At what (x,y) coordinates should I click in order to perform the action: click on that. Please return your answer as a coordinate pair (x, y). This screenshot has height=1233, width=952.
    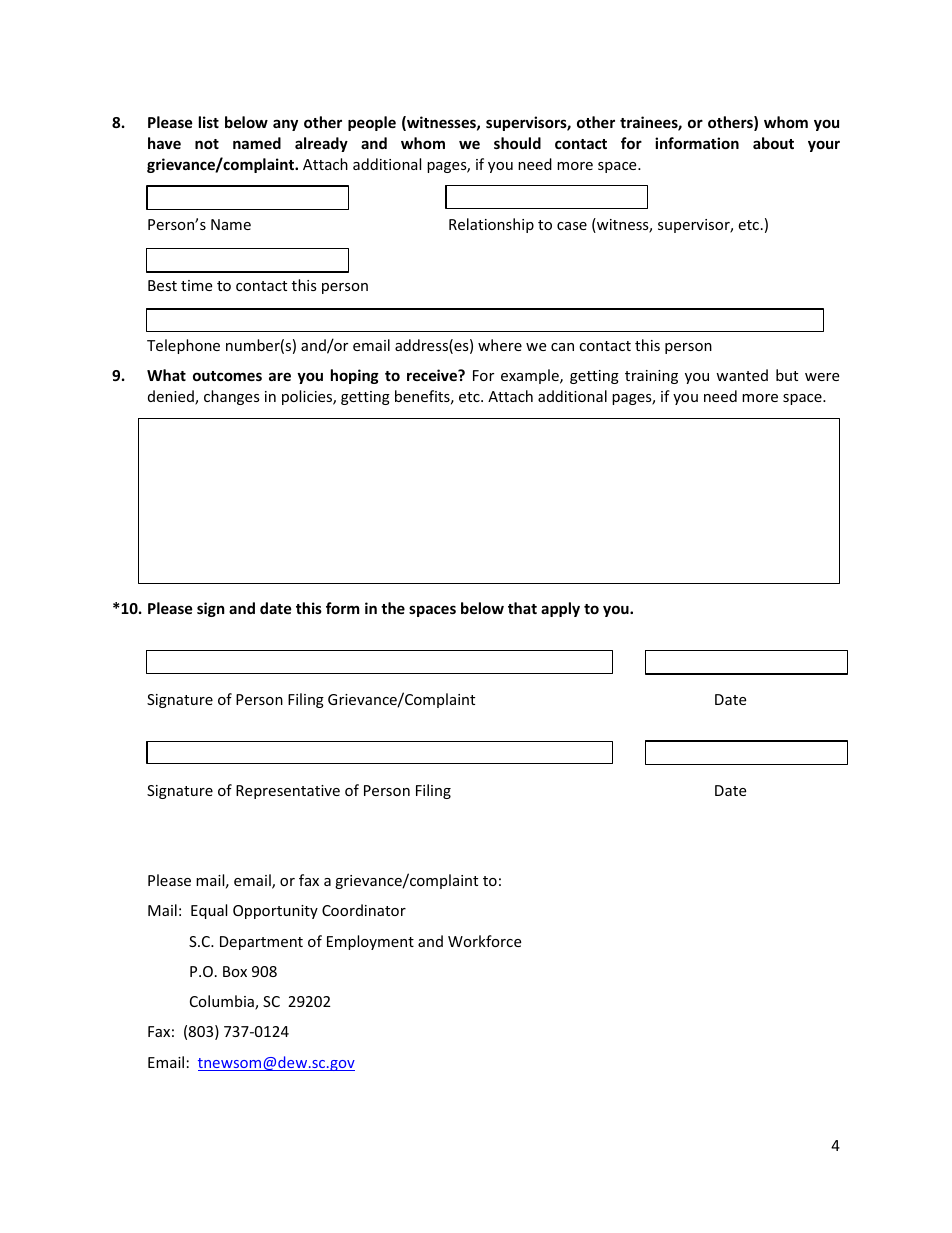
    Looking at the image, I should click on (522, 608).
